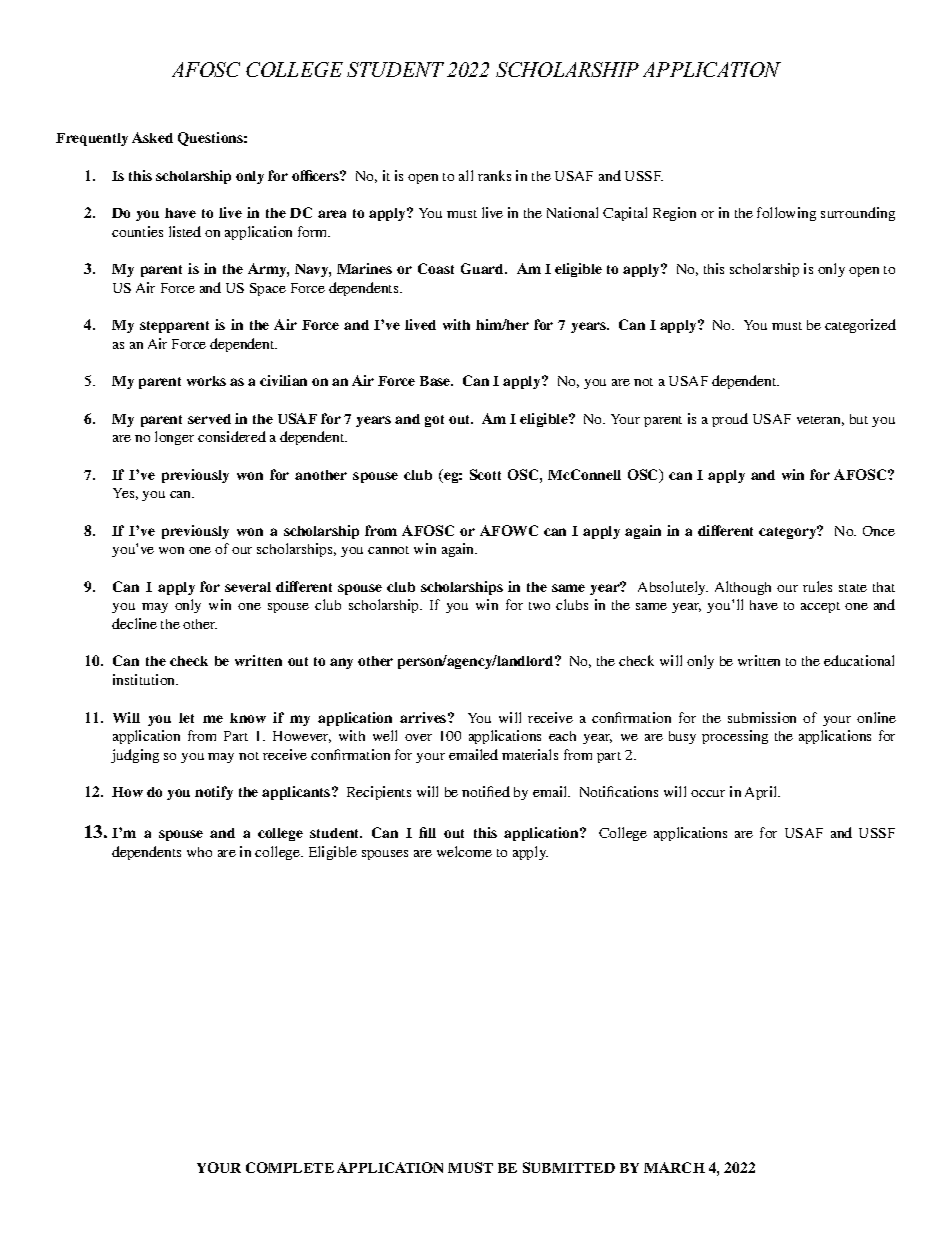  I want to click on two, so click(539, 606).
